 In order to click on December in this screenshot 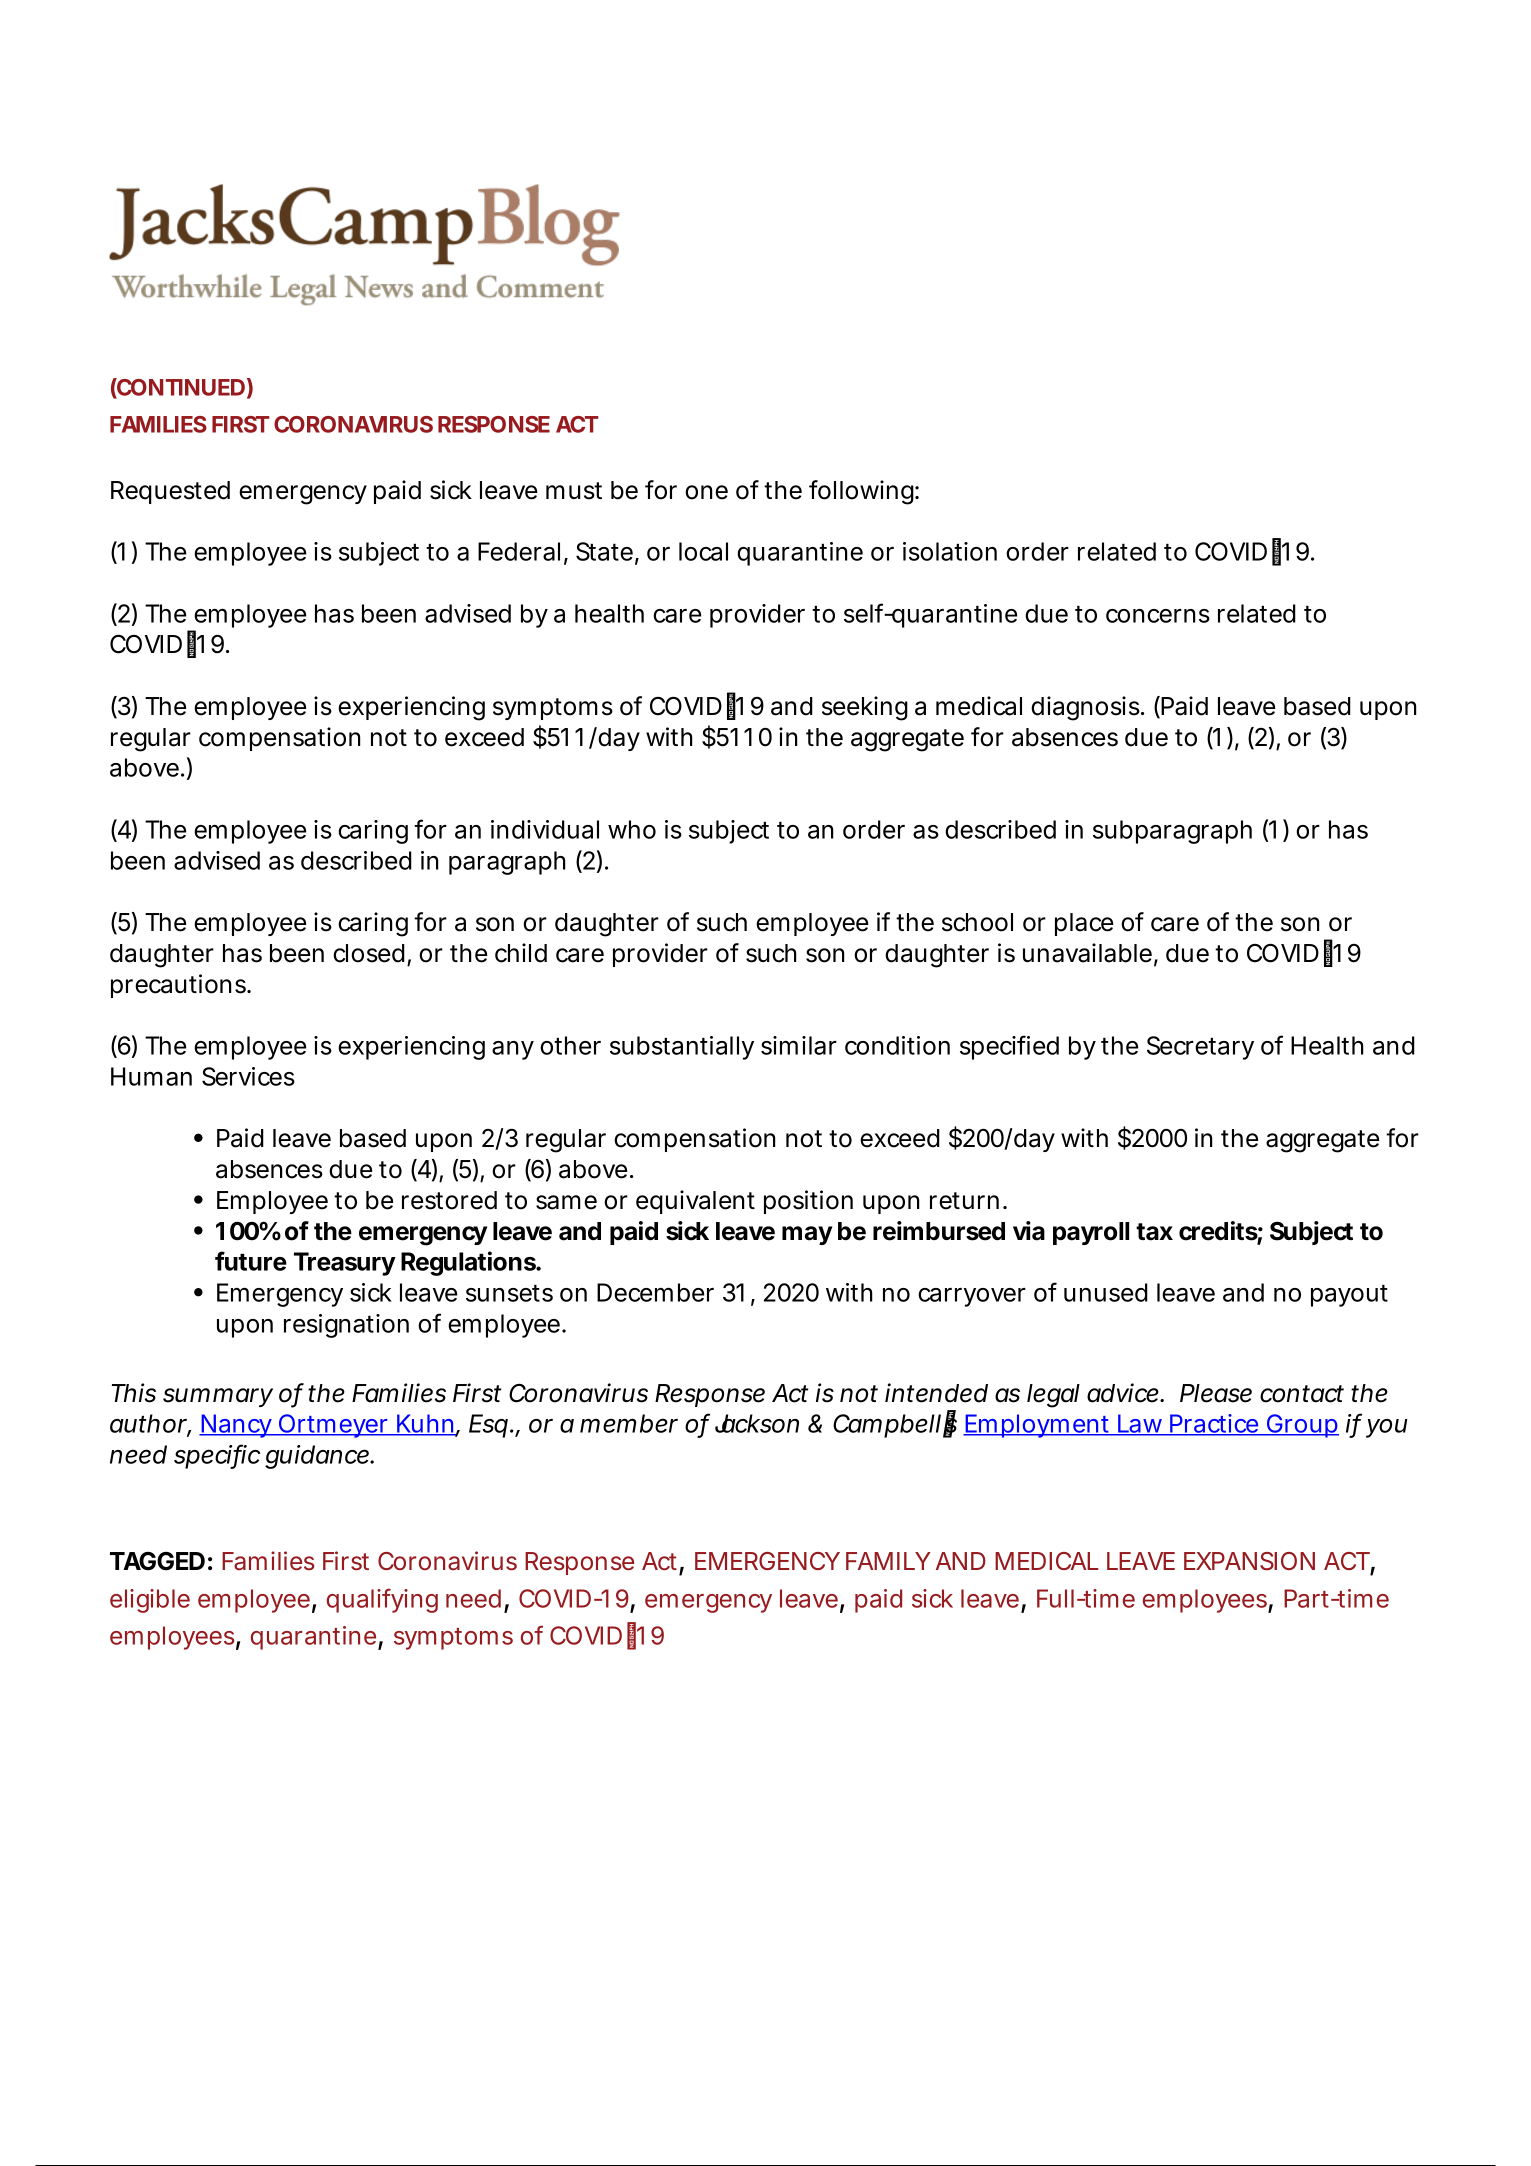, I will do `click(655, 1292)`.
